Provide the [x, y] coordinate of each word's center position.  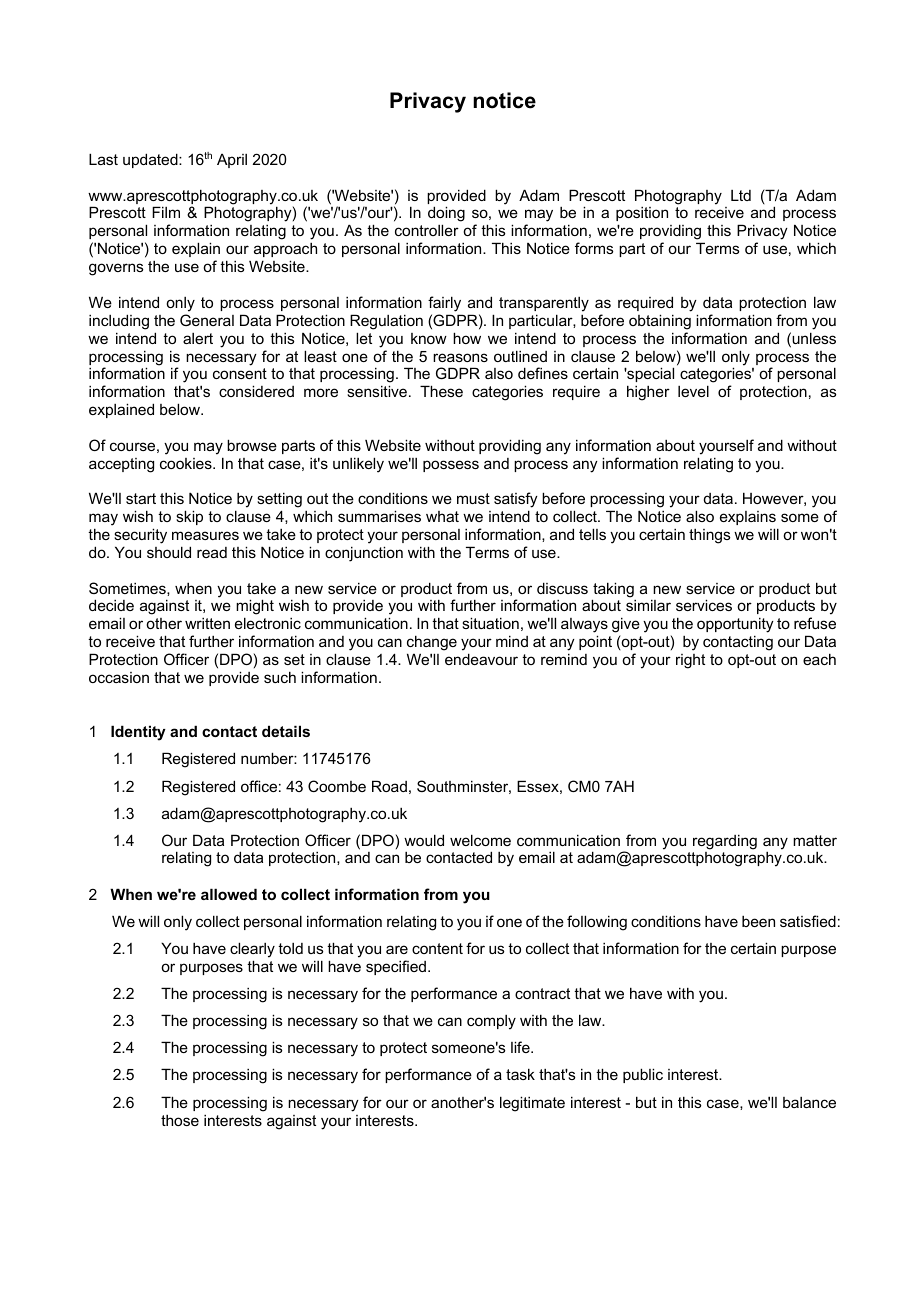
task [520, 1074]
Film [166, 212]
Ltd [741, 195]
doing [446, 215]
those [180, 1120]
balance [809, 1102]
